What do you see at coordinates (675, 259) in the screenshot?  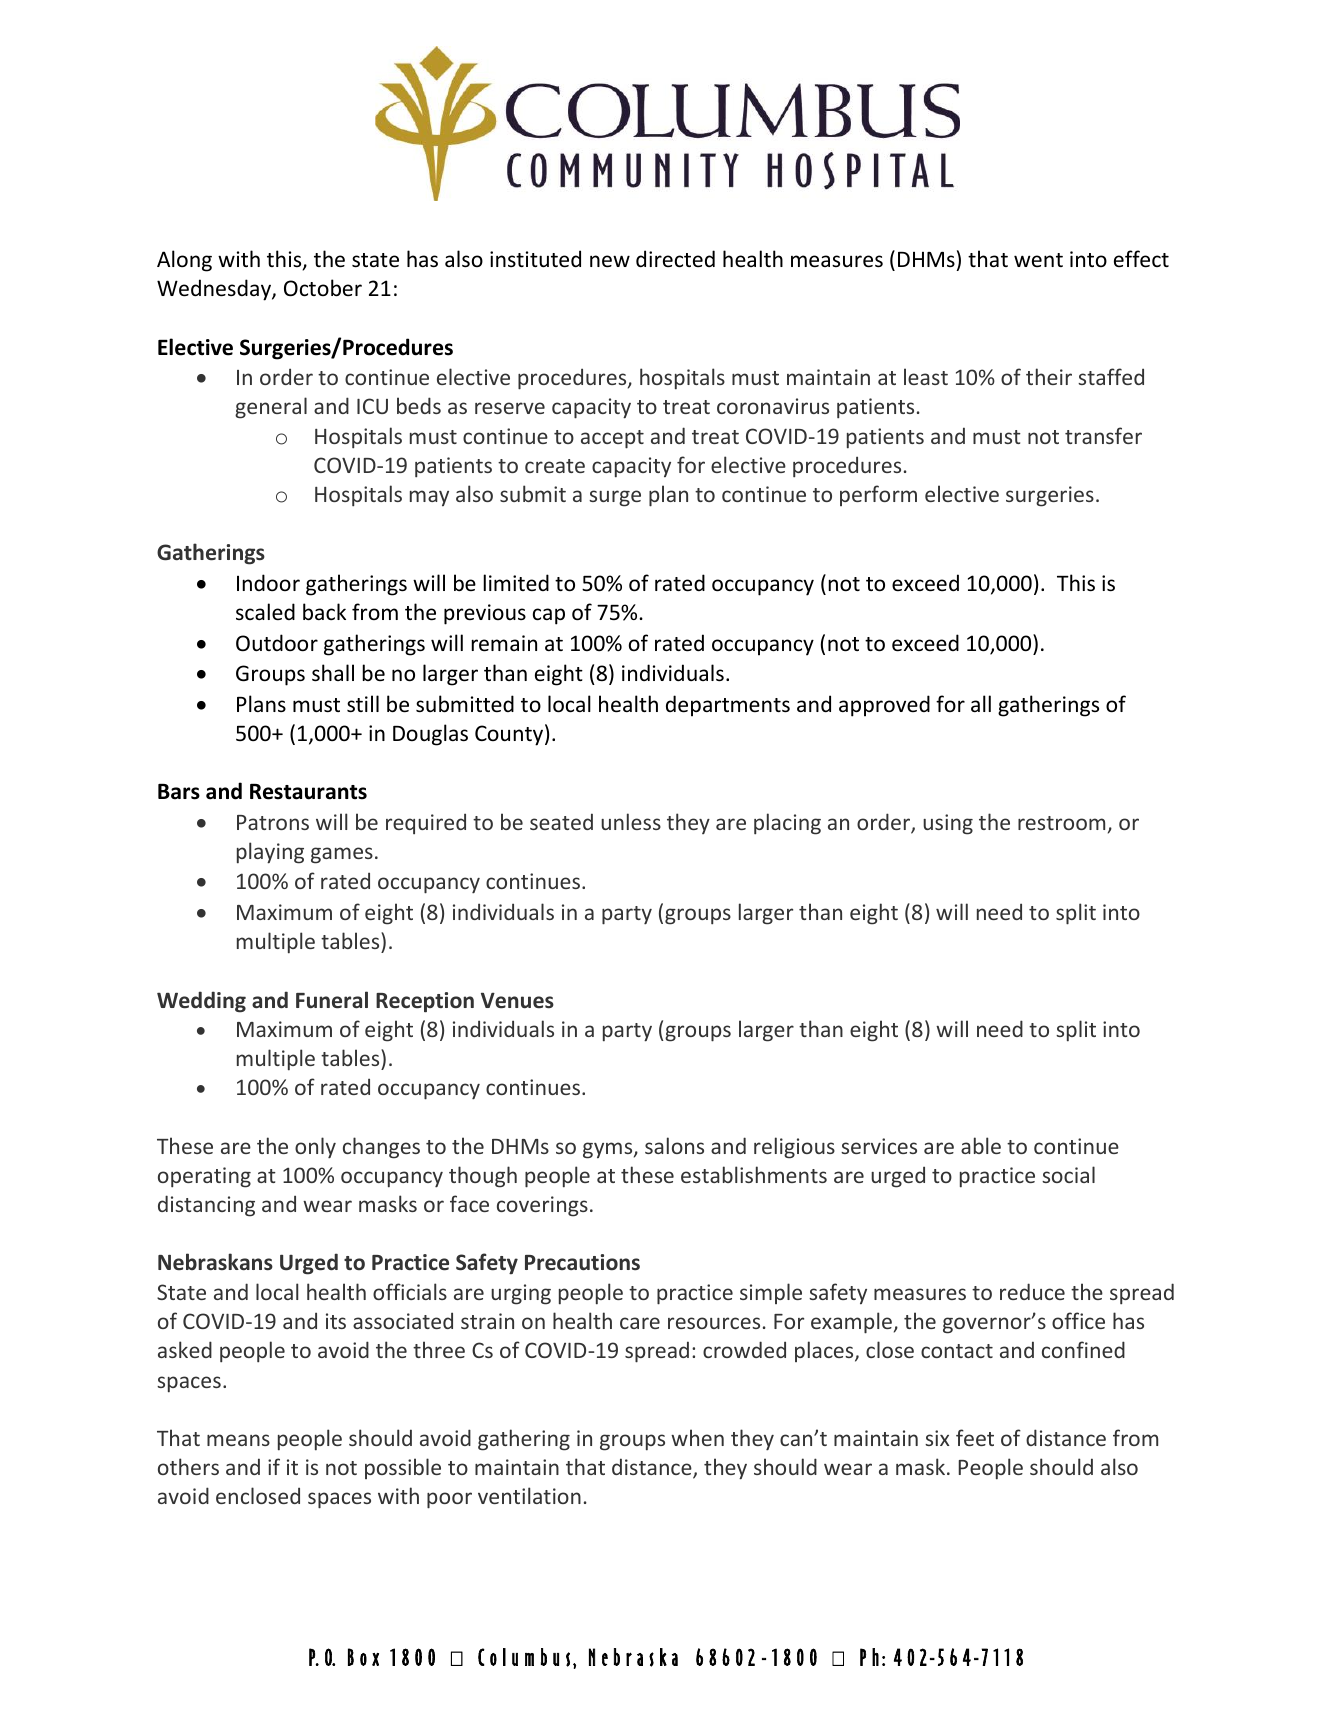 I see `directed` at bounding box center [675, 259].
